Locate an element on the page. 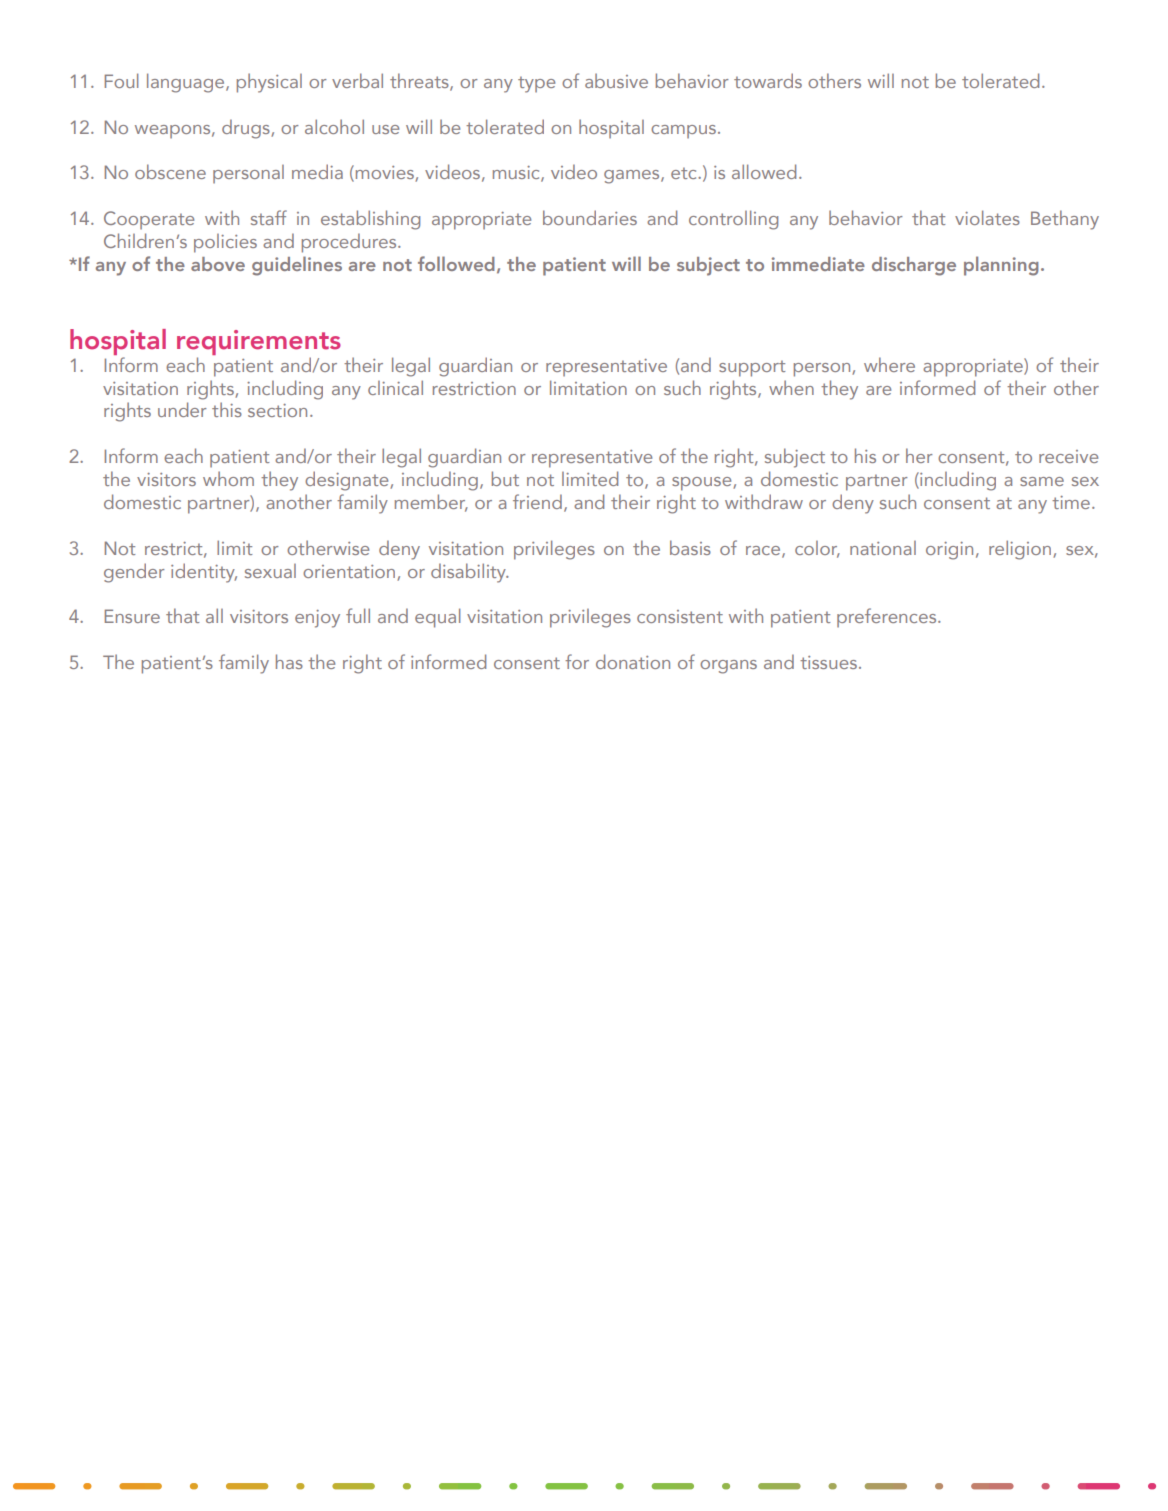 The width and height of the page is (1168, 1511). friend is located at coordinates (537, 501).
